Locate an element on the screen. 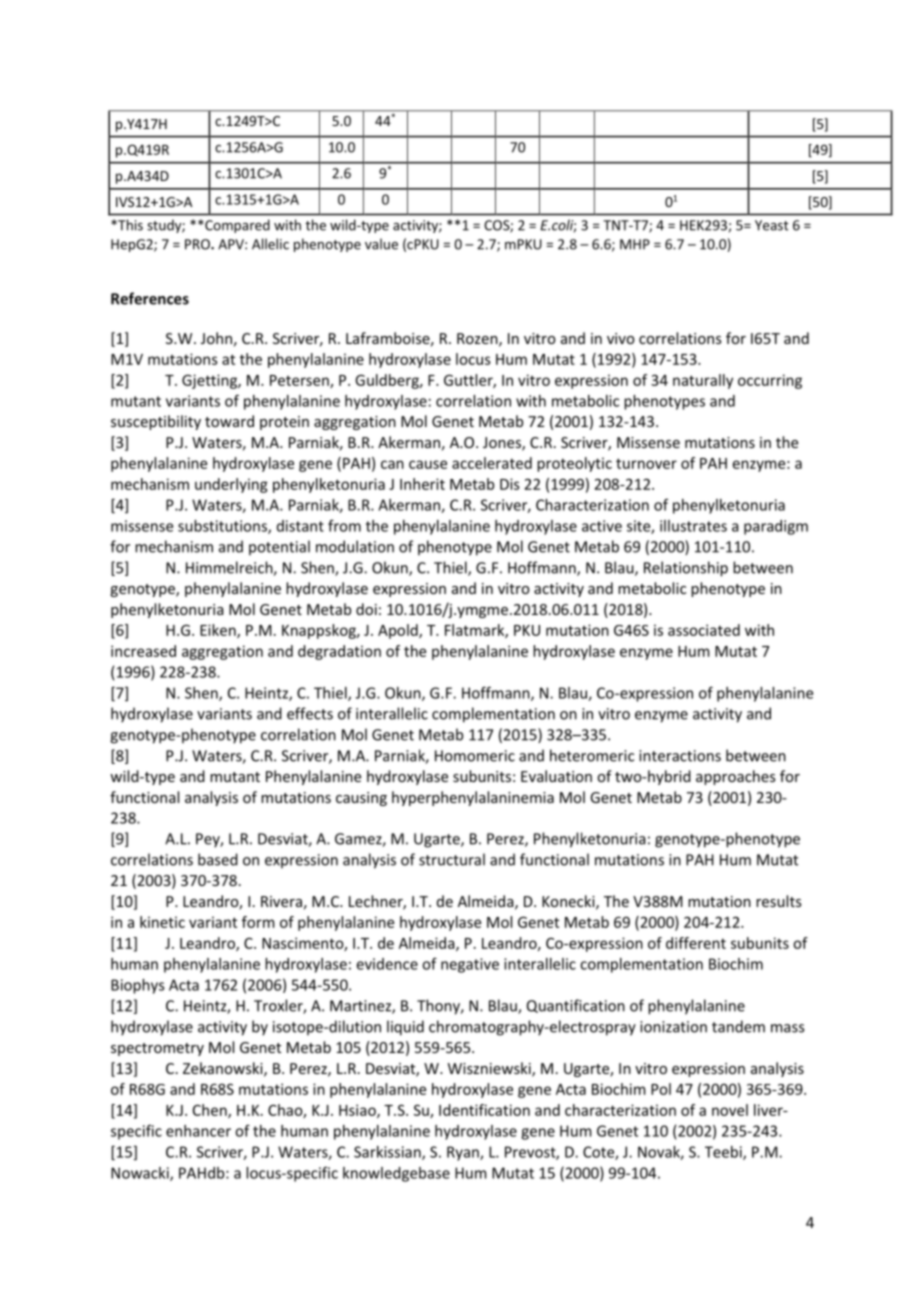 The image size is (924, 1308). Yeast is located at coordinates (772, 225).
